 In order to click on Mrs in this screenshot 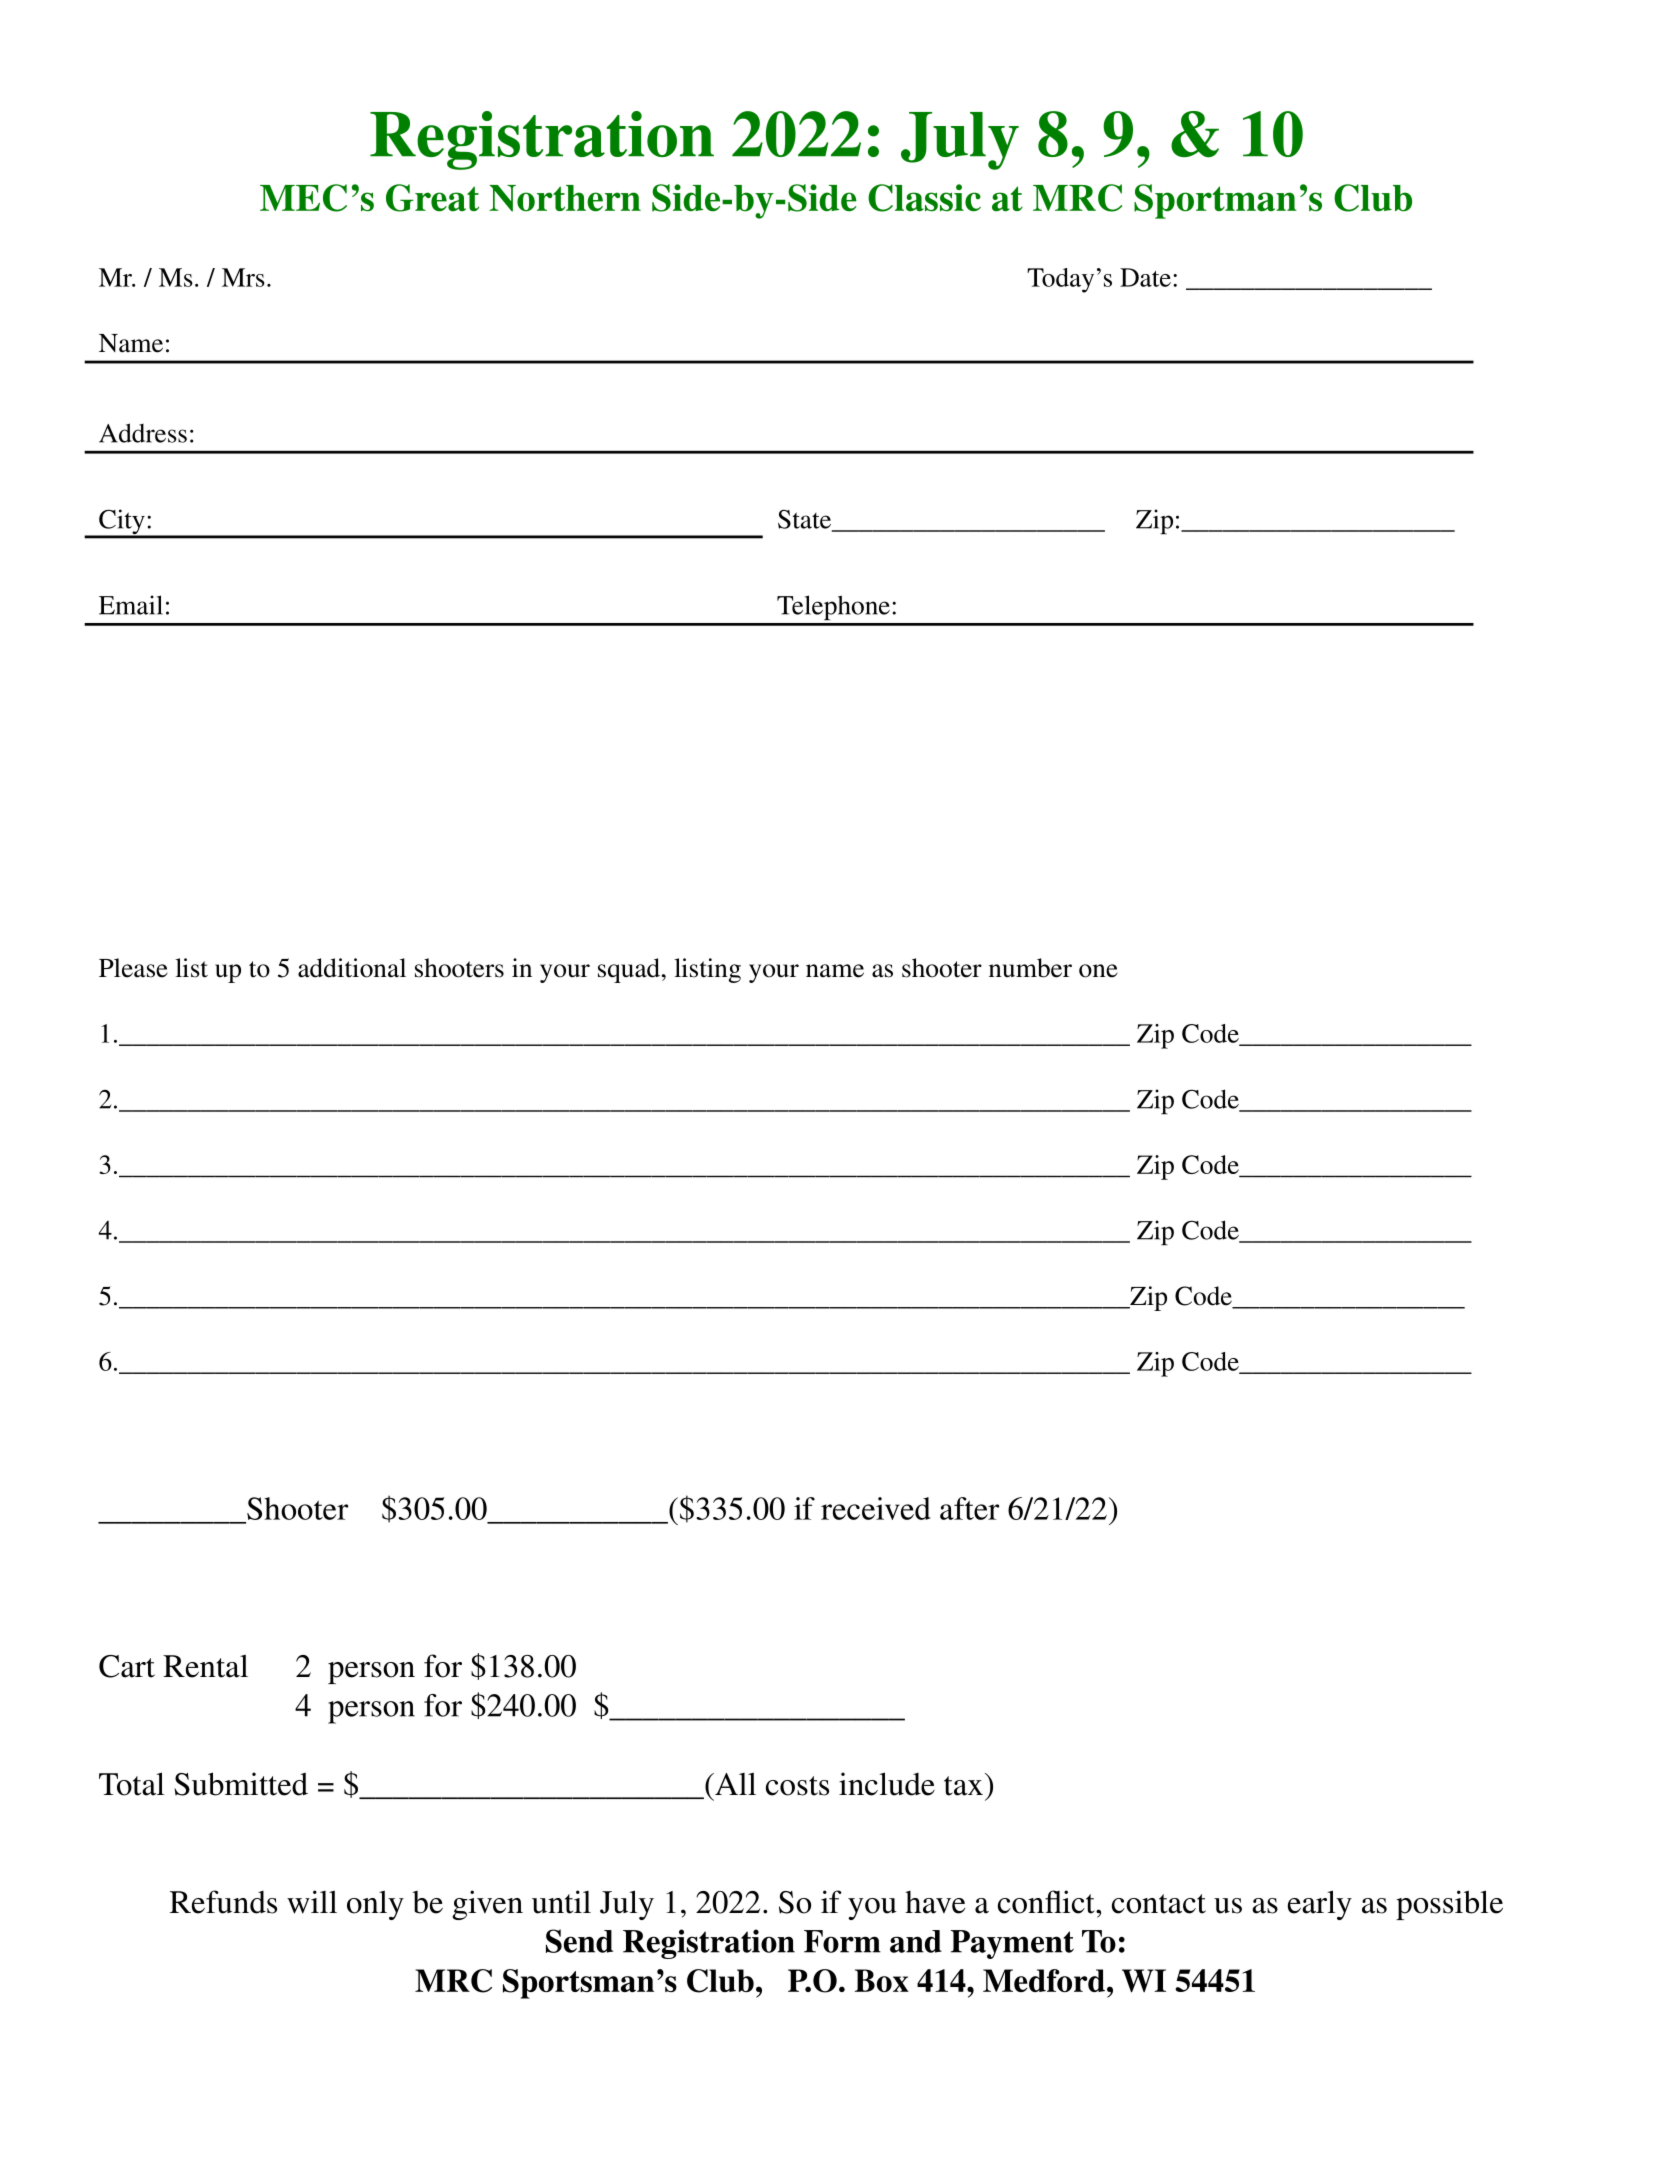, I will do `click(243, 277)`.
